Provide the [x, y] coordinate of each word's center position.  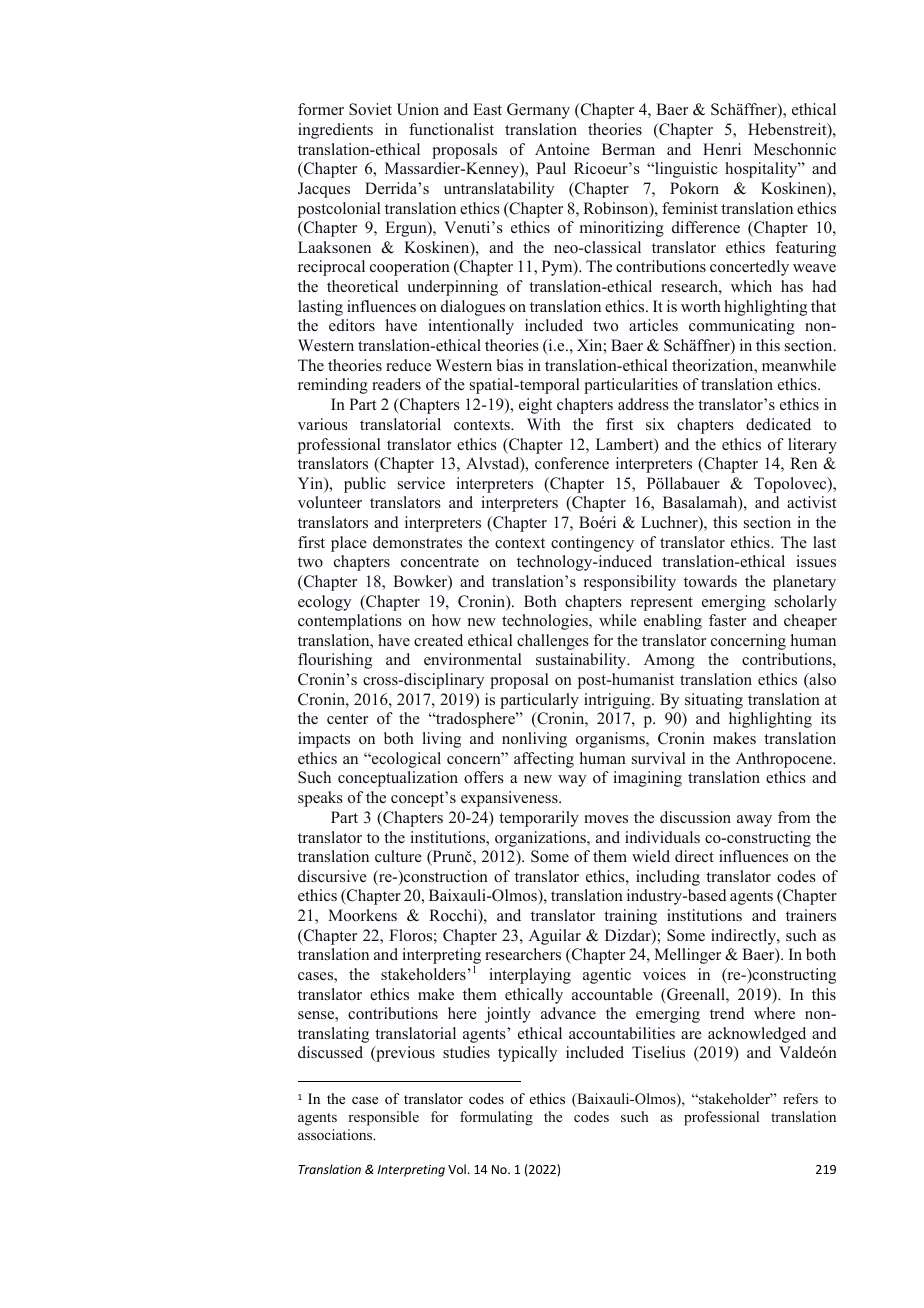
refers [800, 1098]
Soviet [370, 109]
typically [527, 1054]
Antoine [562, 149]
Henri [722, 149]
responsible [383, 1118]
